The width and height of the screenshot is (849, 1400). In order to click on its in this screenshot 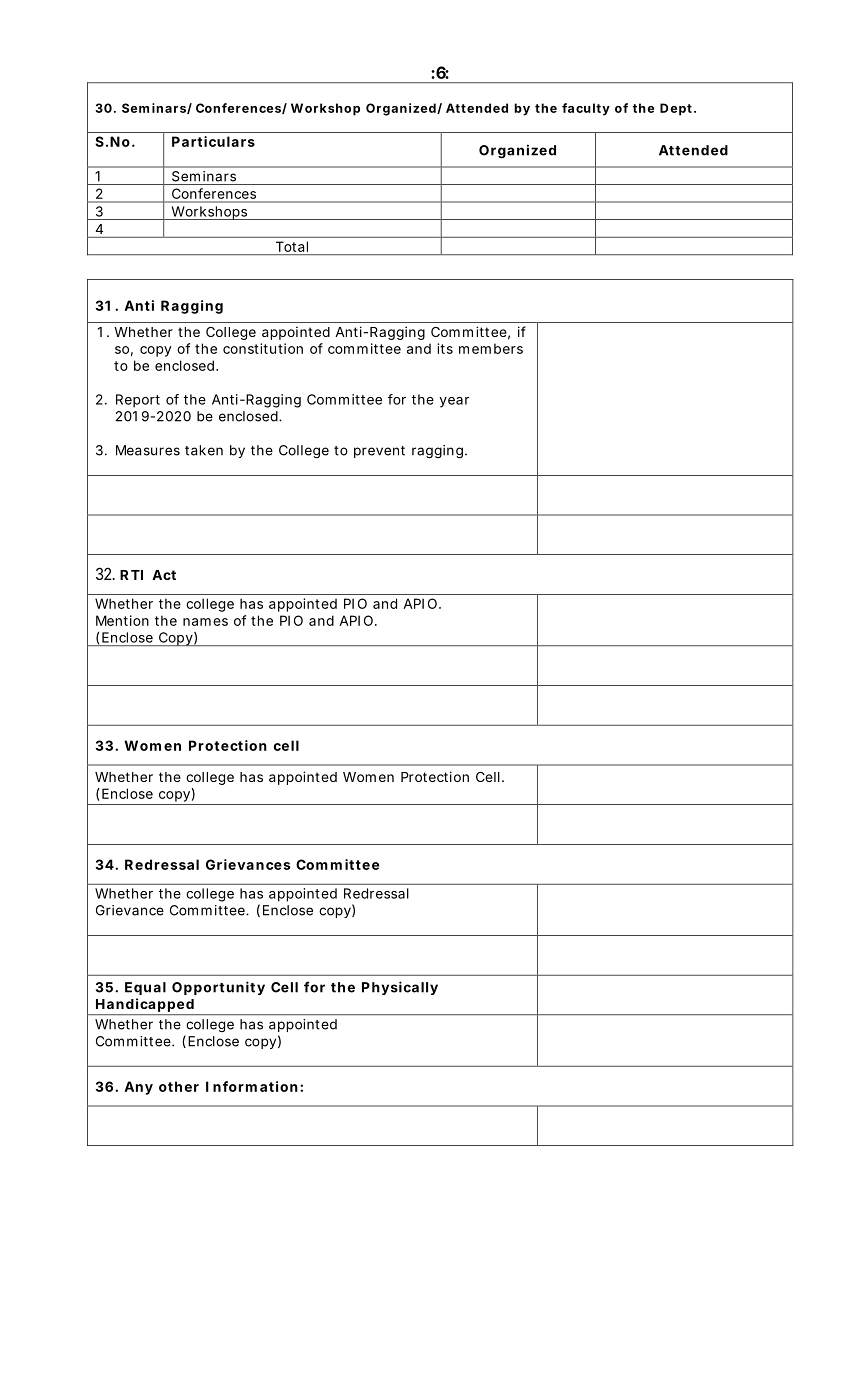, I will do `click(445, 348)`.
